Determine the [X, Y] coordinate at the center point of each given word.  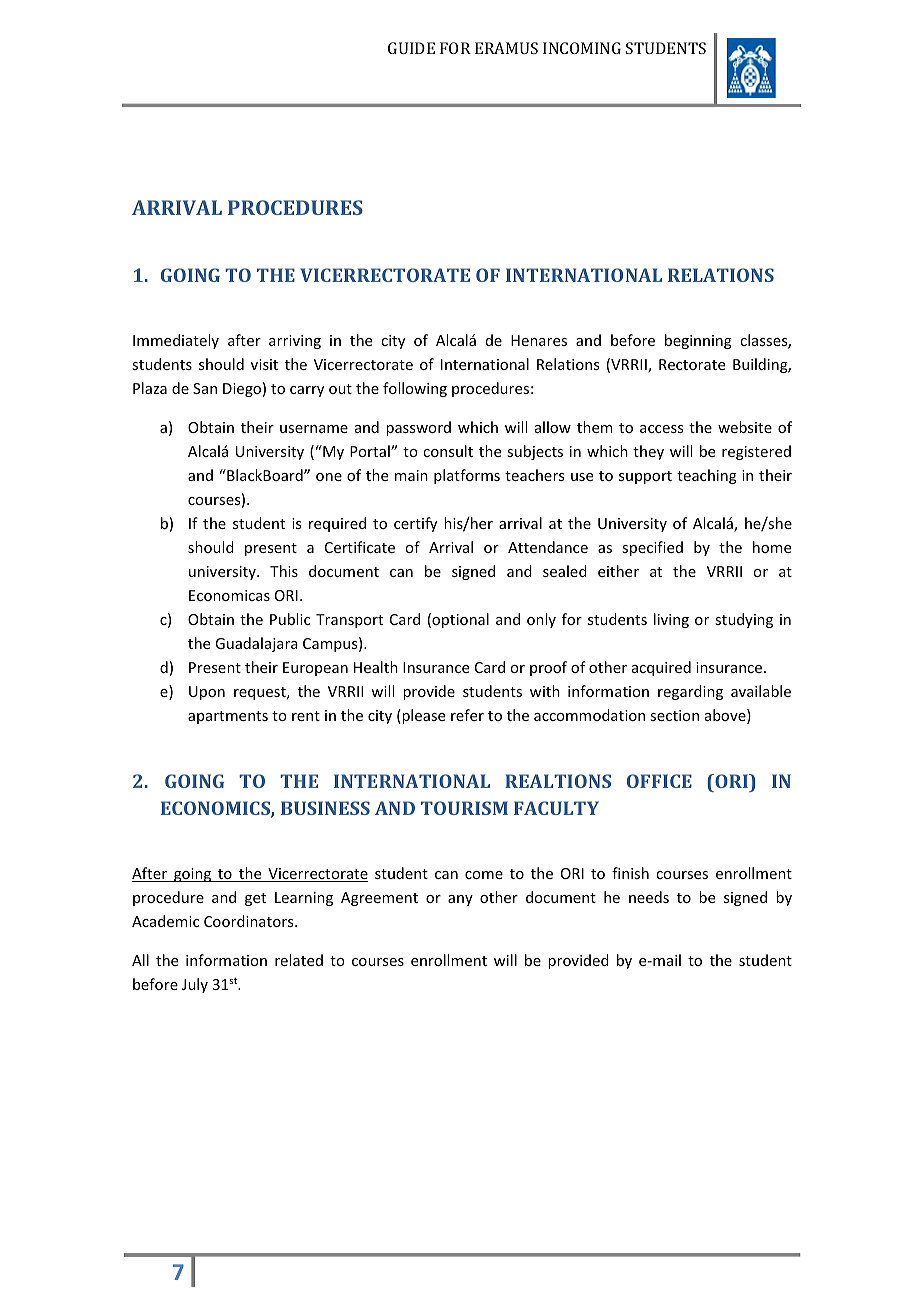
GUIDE [411, 48]
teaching [707, 476]
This [284, 571]
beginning [698, 341]
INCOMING [582, 48]
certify [415, 524]
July [195, 985]
